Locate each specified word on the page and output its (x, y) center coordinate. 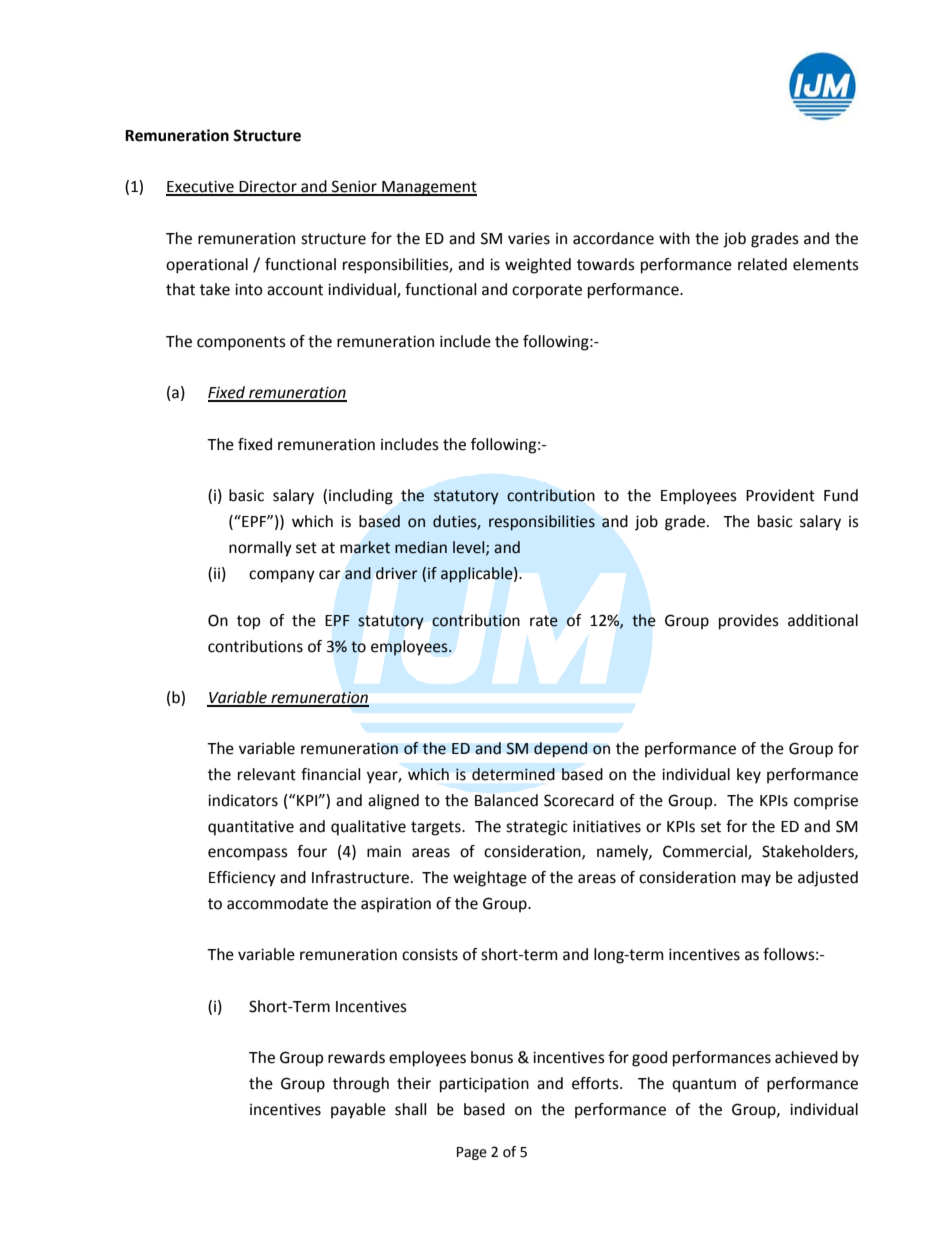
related (762, 264)
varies (529, 238)
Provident (780, 495)
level (470, 548)
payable (358, 1111)
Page (472, 1153)
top (248, 622)
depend (561, 750)
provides (749, 622)
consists (430, 954)
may (756, 880)
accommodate (277, 903)
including (361, 497)
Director (268, 188)
